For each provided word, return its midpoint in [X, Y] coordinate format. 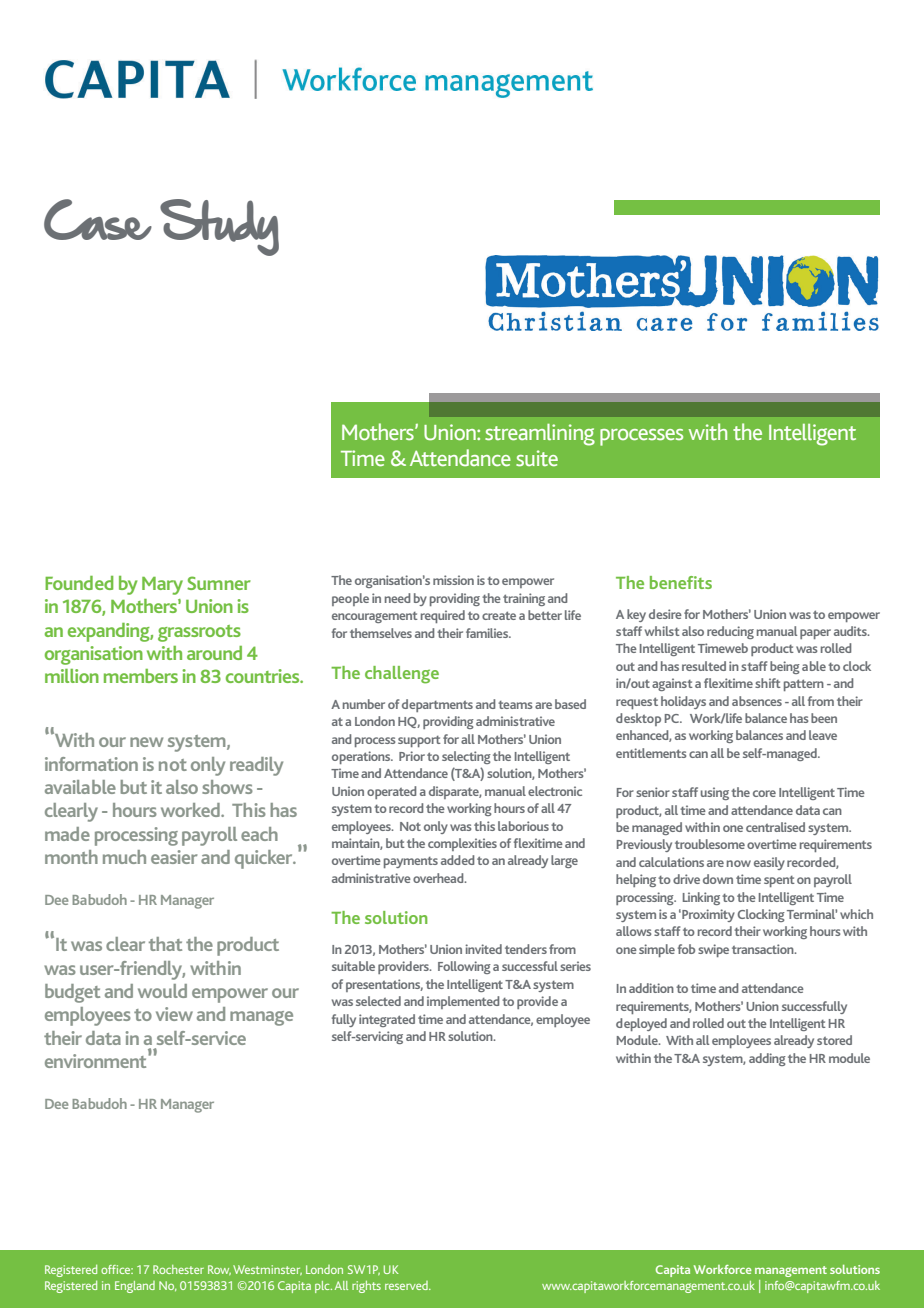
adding [767, 1059]
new [146, 742]
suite [537, 458]
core [764, 793]
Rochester [178, 1269]
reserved [407, 1285]
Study [219, 227]
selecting [466, 757]
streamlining [540, 435]
